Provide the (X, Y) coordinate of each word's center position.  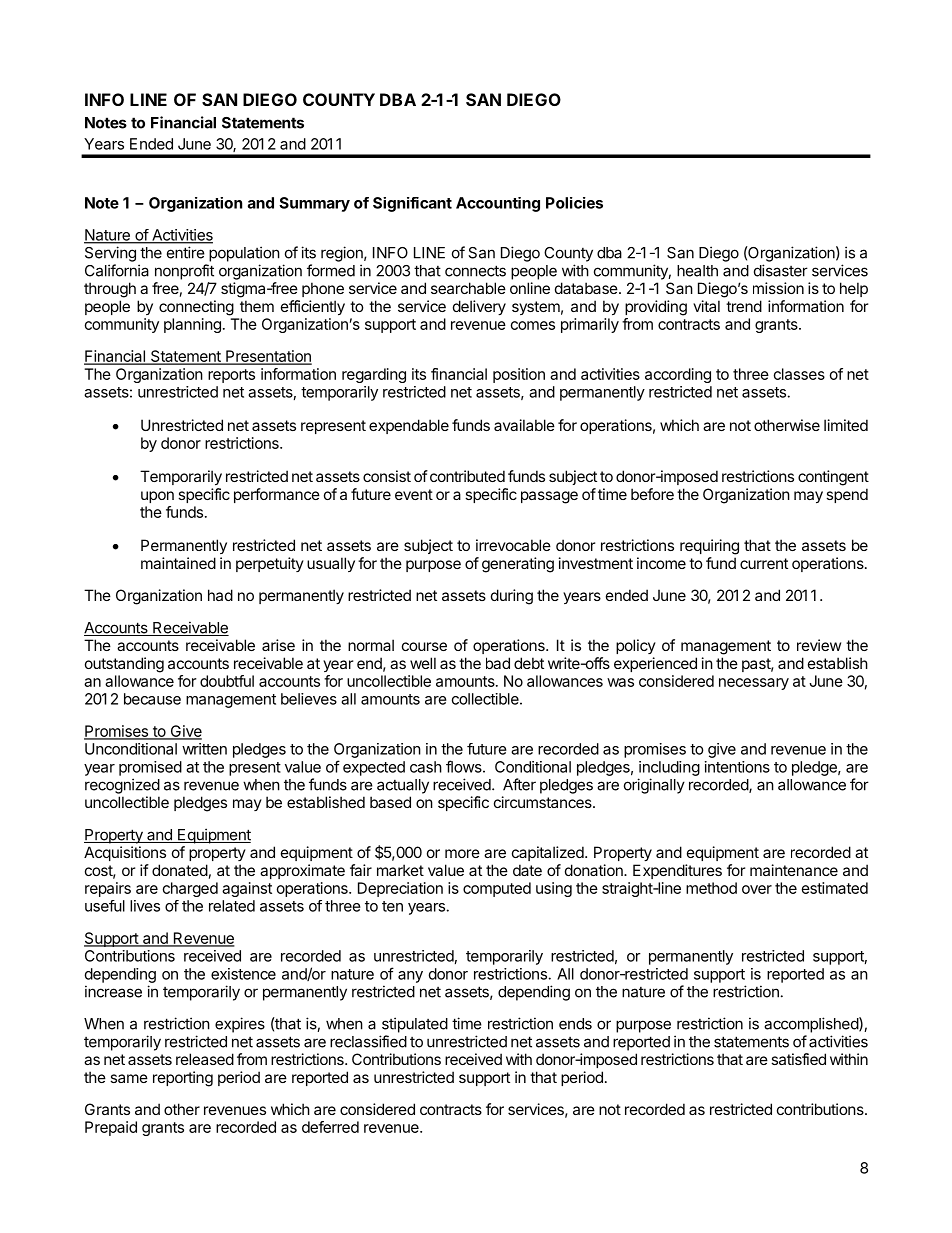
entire (186, 252)
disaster (781, 270)
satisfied (798, 1059)
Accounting (498, 204)
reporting (183, 1079)
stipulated (415, 1025)
